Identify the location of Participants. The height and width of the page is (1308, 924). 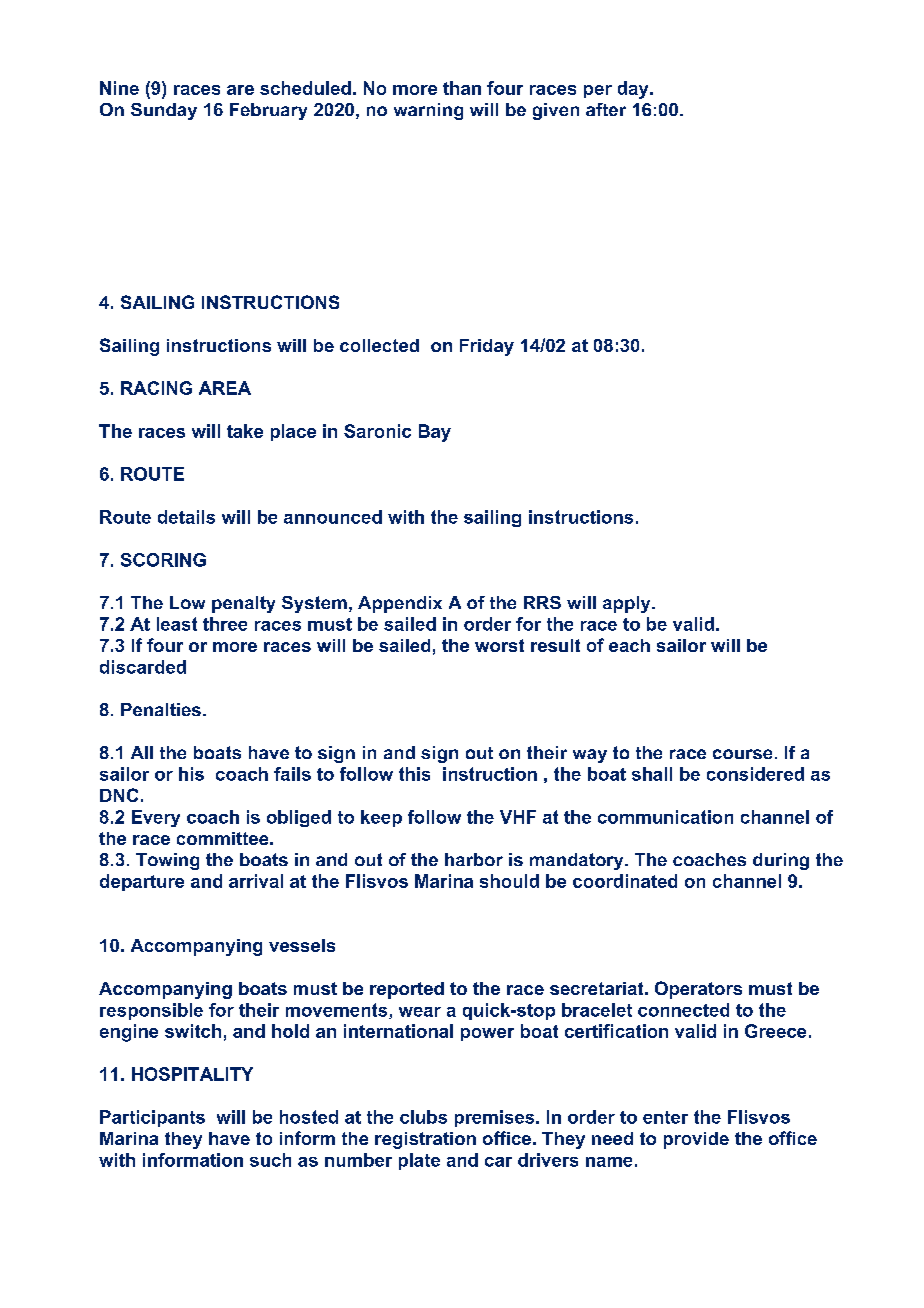
(152, 1118).
